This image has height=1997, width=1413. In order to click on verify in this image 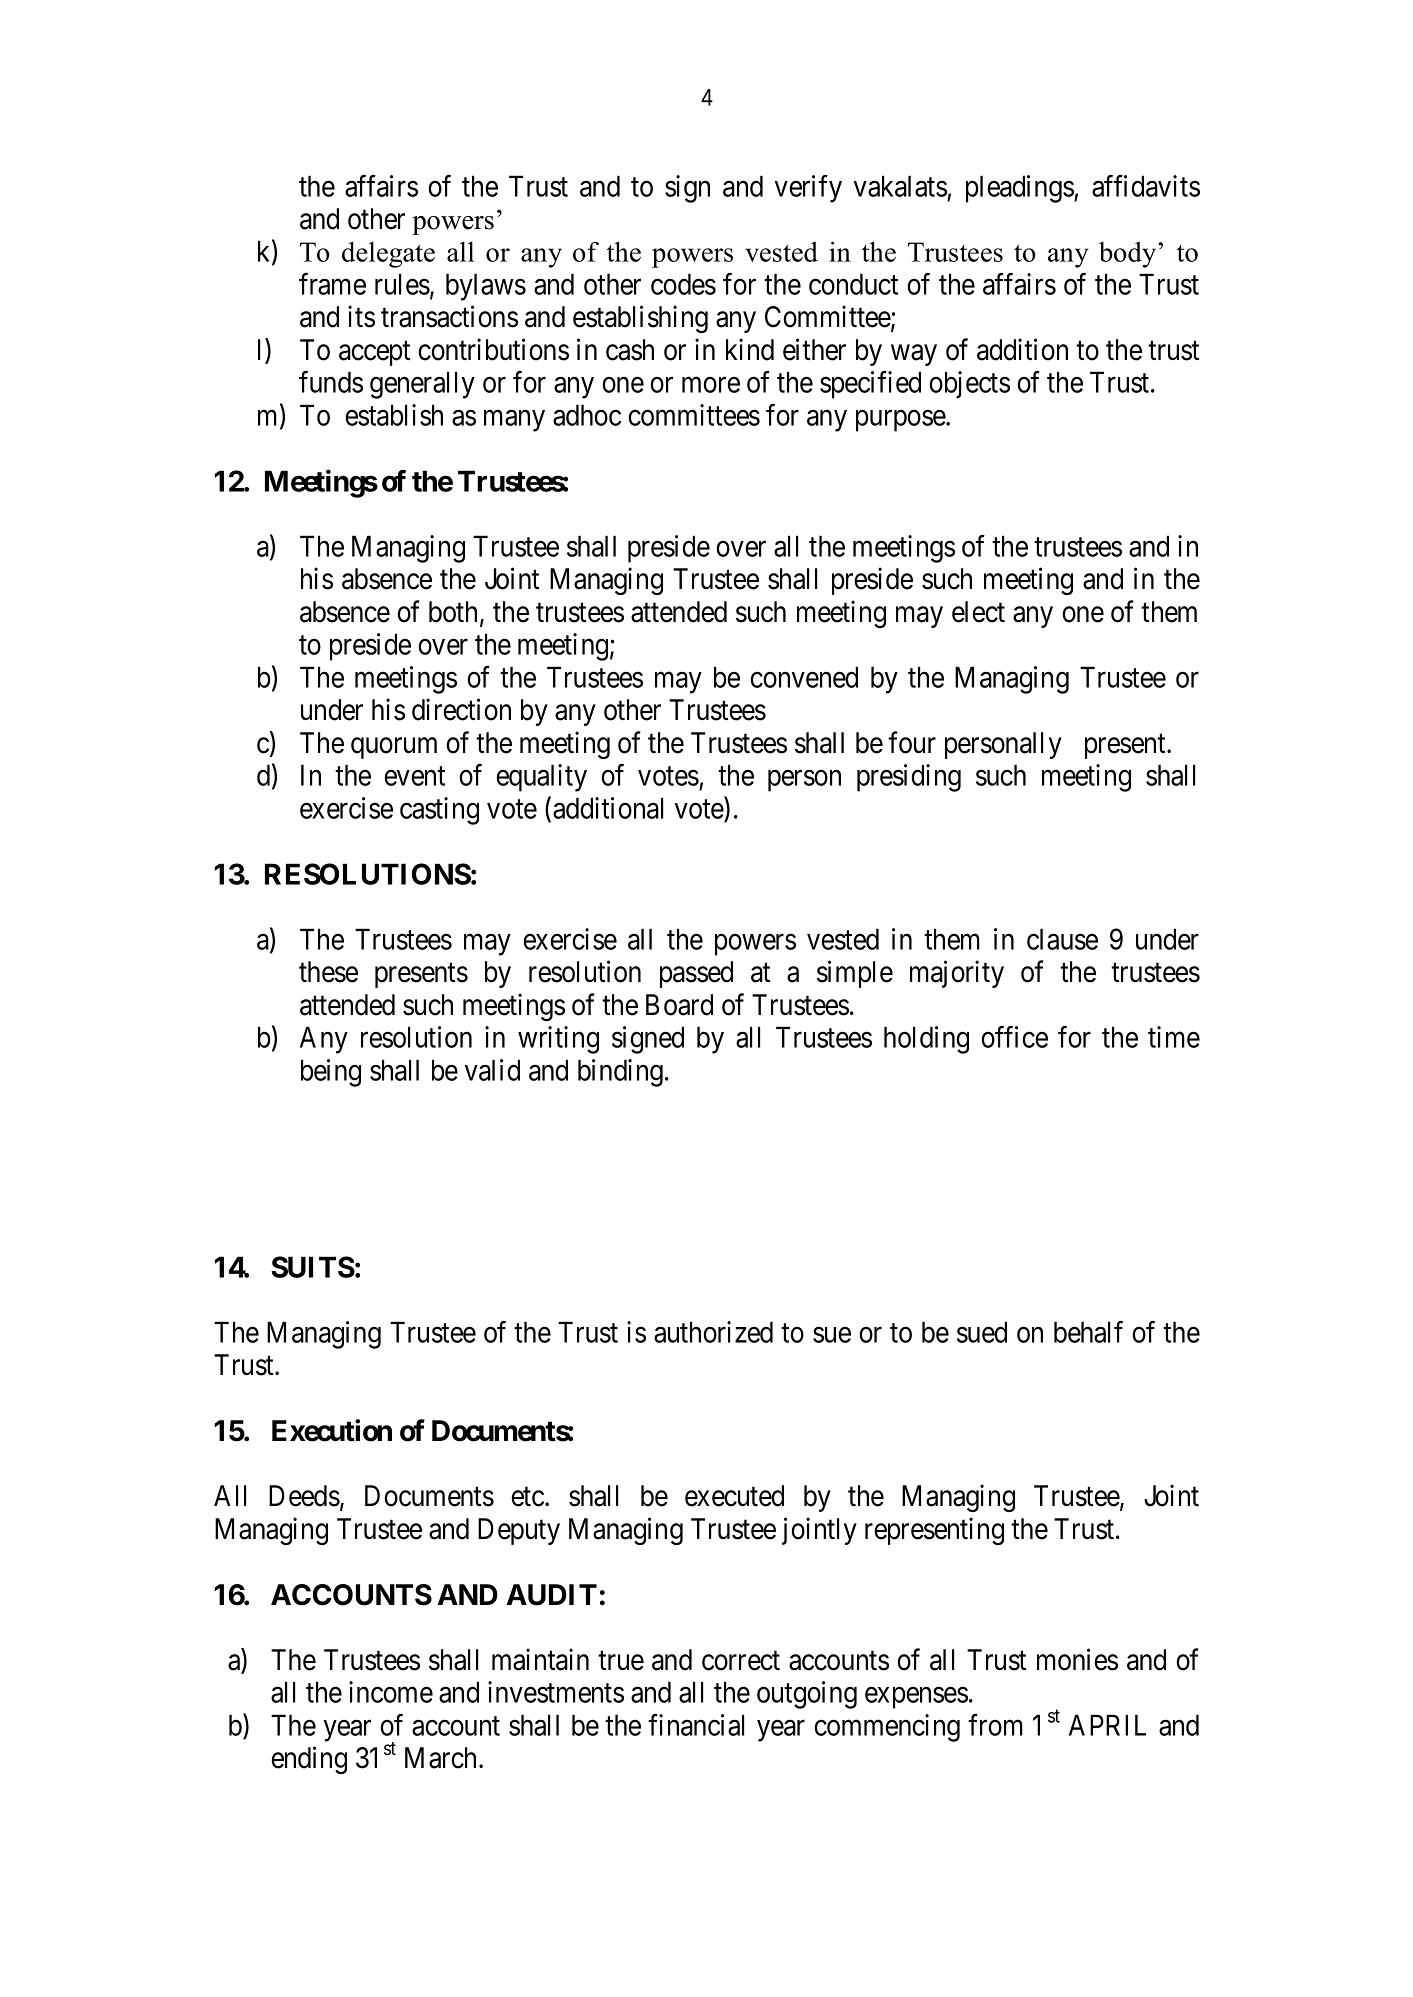, I will do `click(808, 189)`.
